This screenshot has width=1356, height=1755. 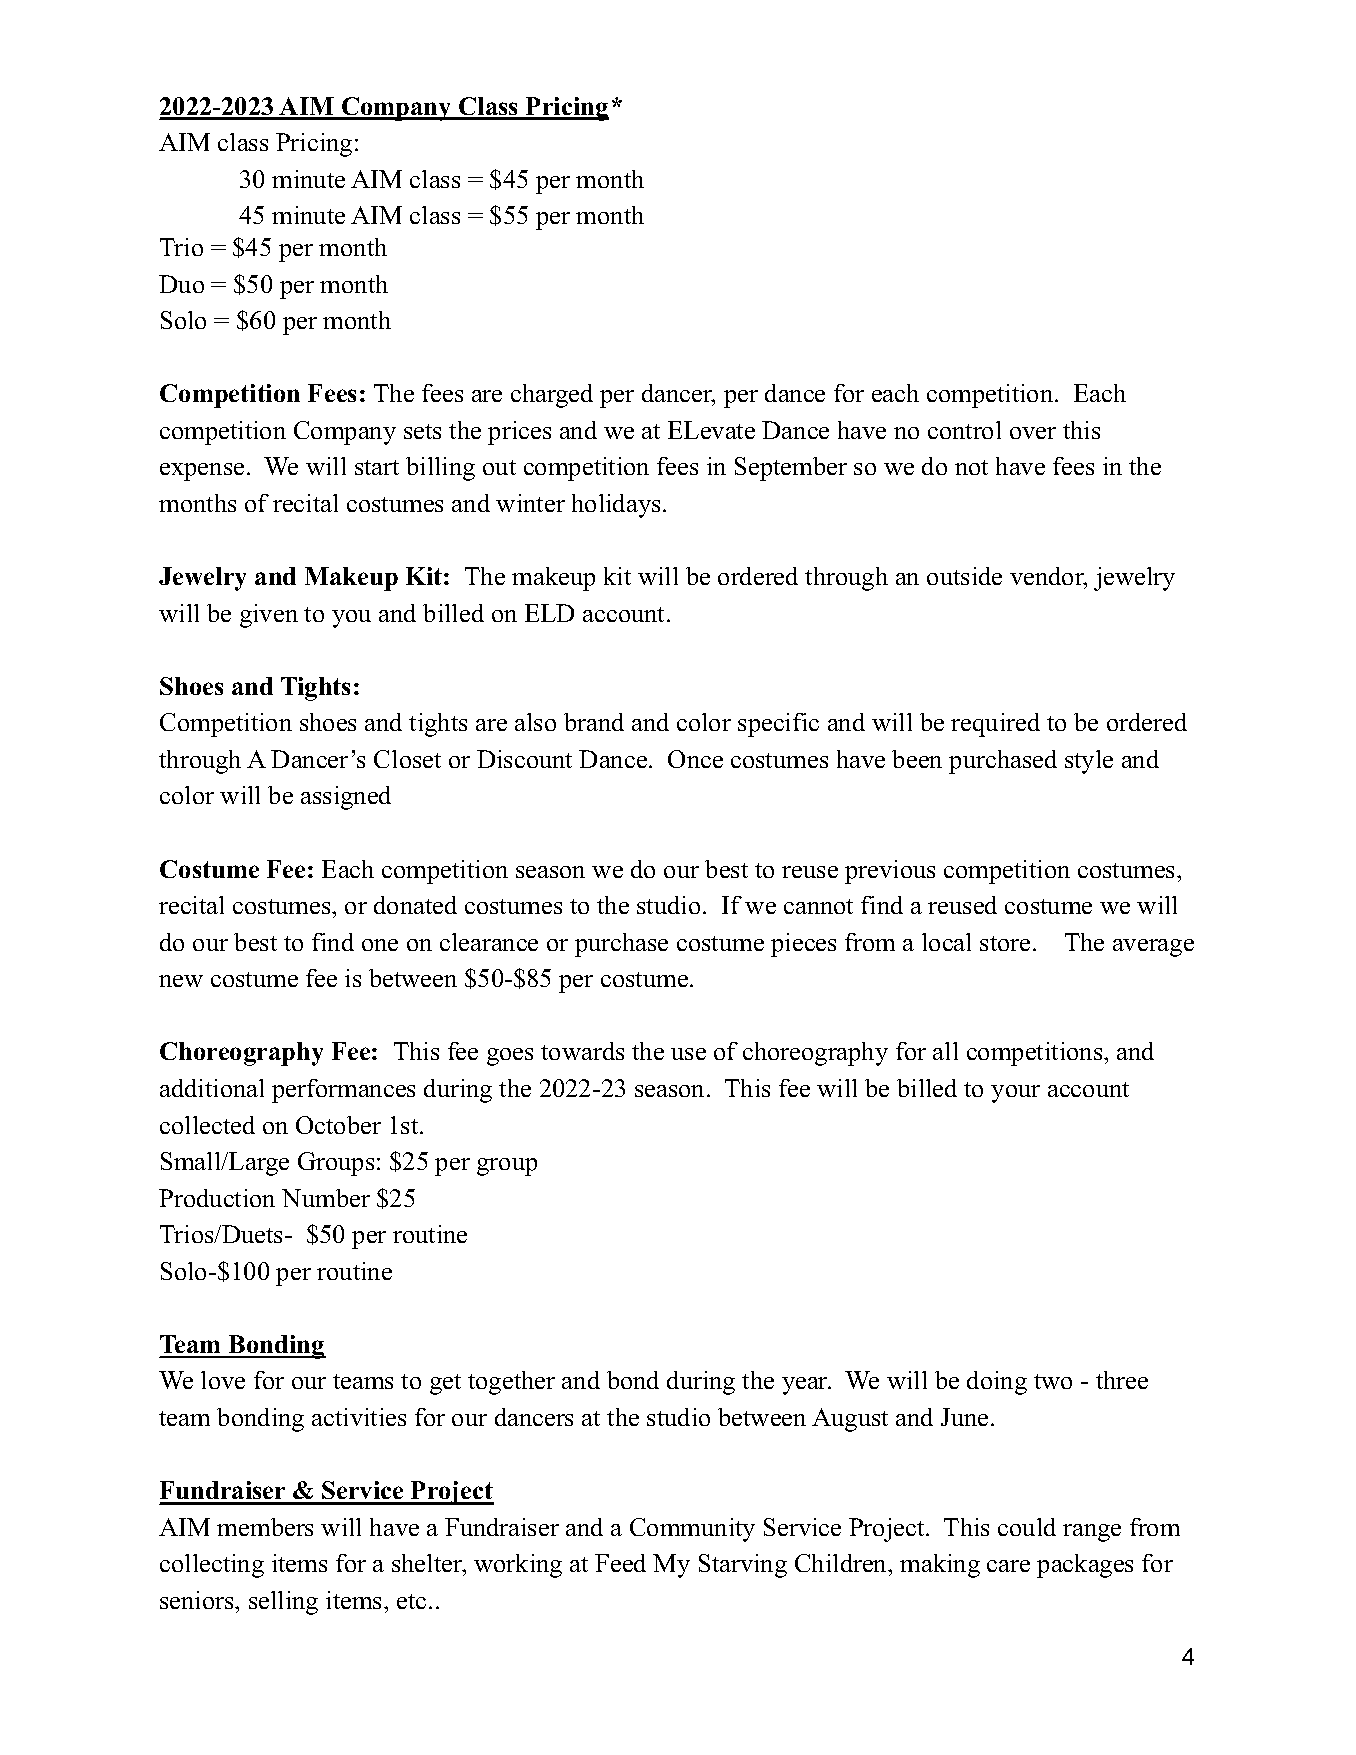 I want to click on pieces, so click(x=803, y=945).
